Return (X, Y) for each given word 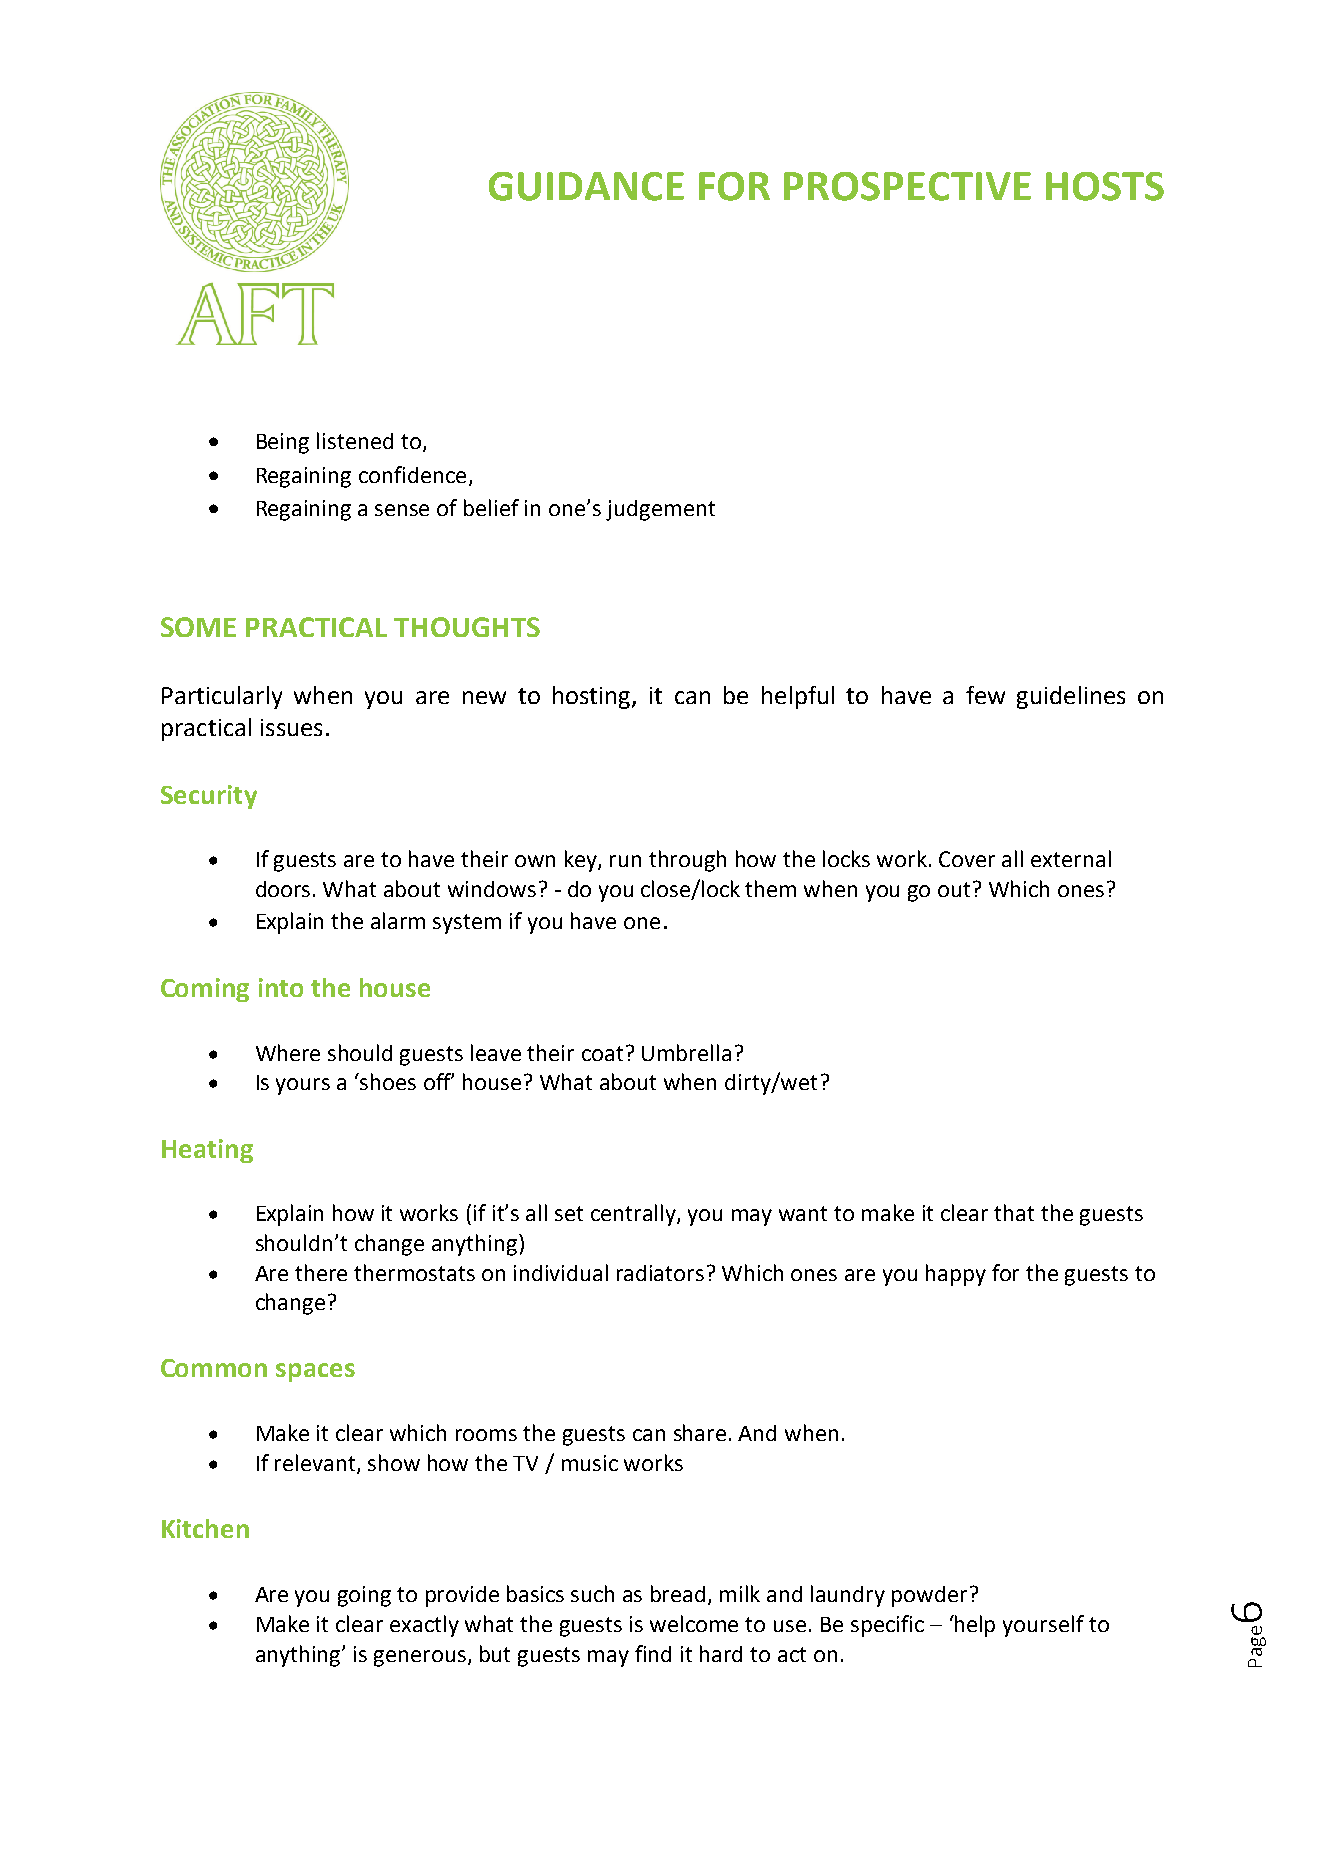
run (625, 861)
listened (355, 440)
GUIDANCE (586, 186)
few (985, 695)
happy (956, 1275)
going (364, 1596)
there (321, 1272)
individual (561, 1272)
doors (283, 889)
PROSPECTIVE (907, 186)
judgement (660, 510)
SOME (198, 627)
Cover (967, 859)
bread (678, 1593)
